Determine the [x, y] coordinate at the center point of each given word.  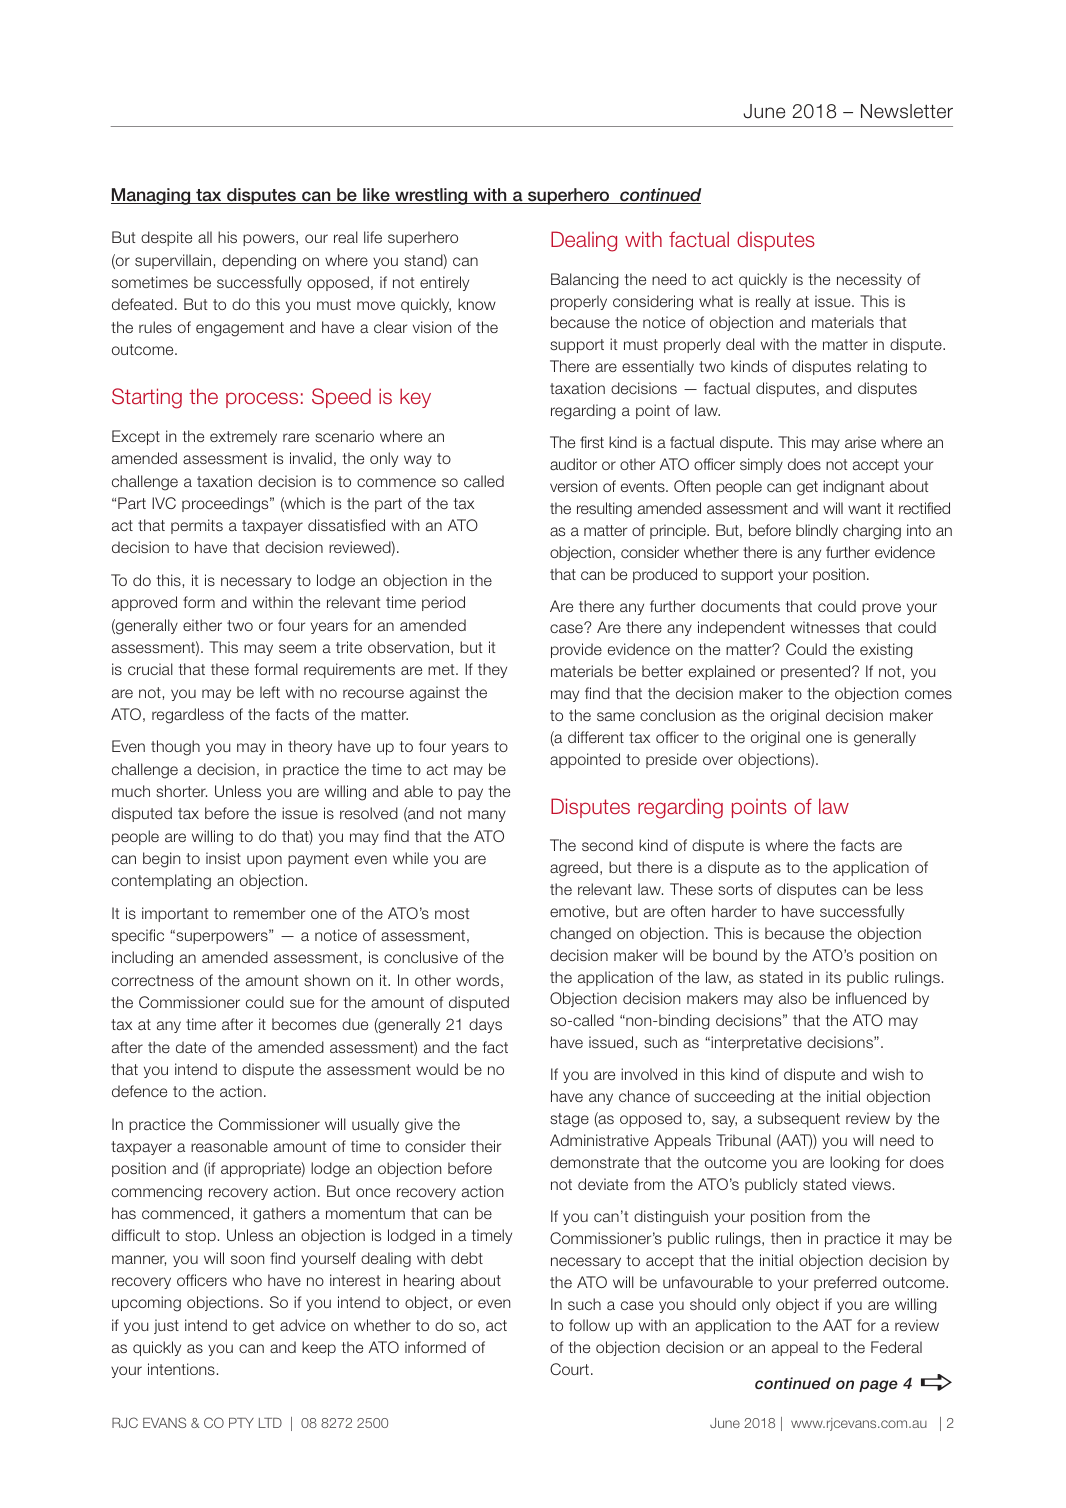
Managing [152, 196]
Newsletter [907, 111]
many [487, 816]
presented [817, 672]
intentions [181, 1369]
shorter [181, 791]
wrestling [431, 196]
